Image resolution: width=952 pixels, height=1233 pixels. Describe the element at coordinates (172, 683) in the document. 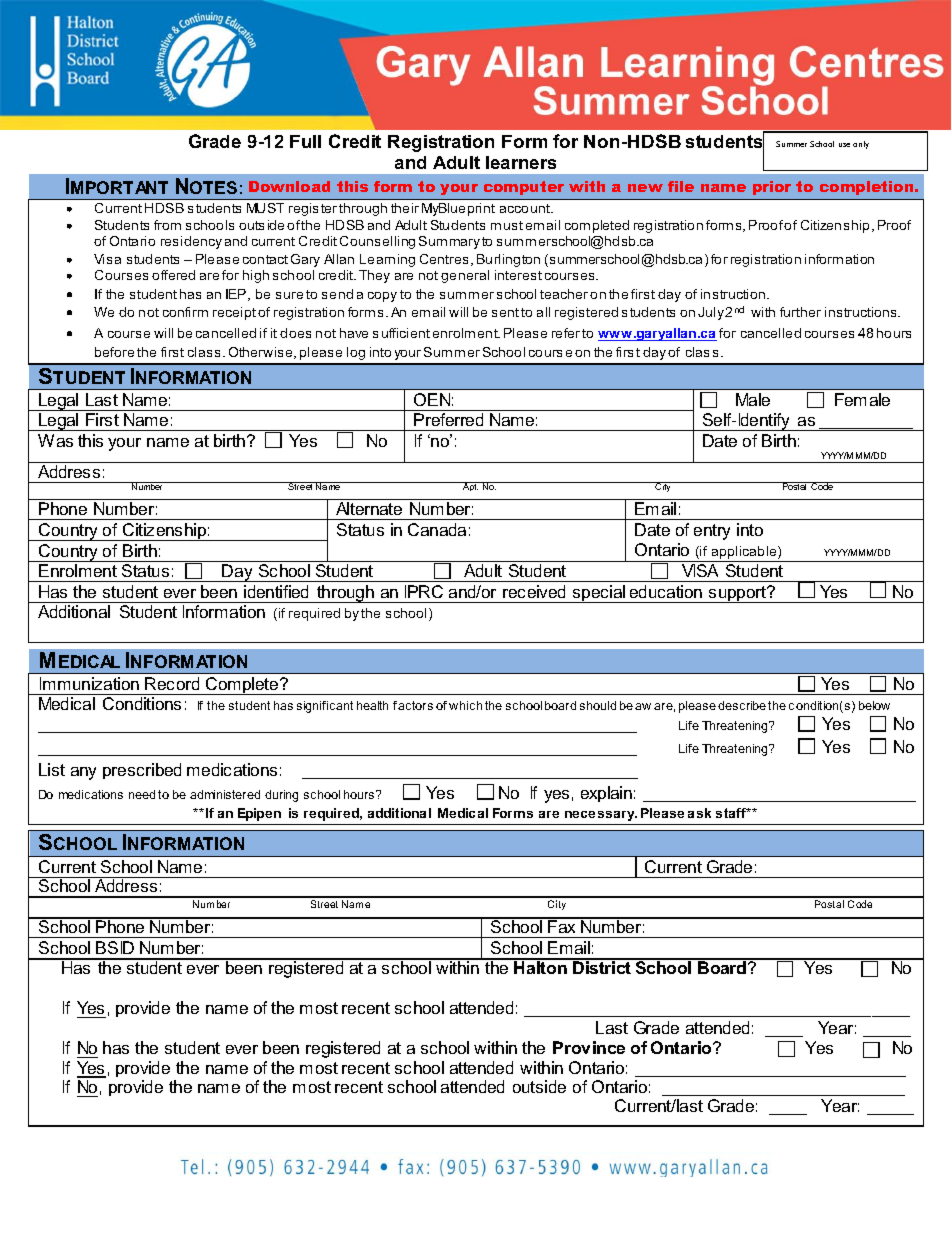

I see `Record` at that location.
